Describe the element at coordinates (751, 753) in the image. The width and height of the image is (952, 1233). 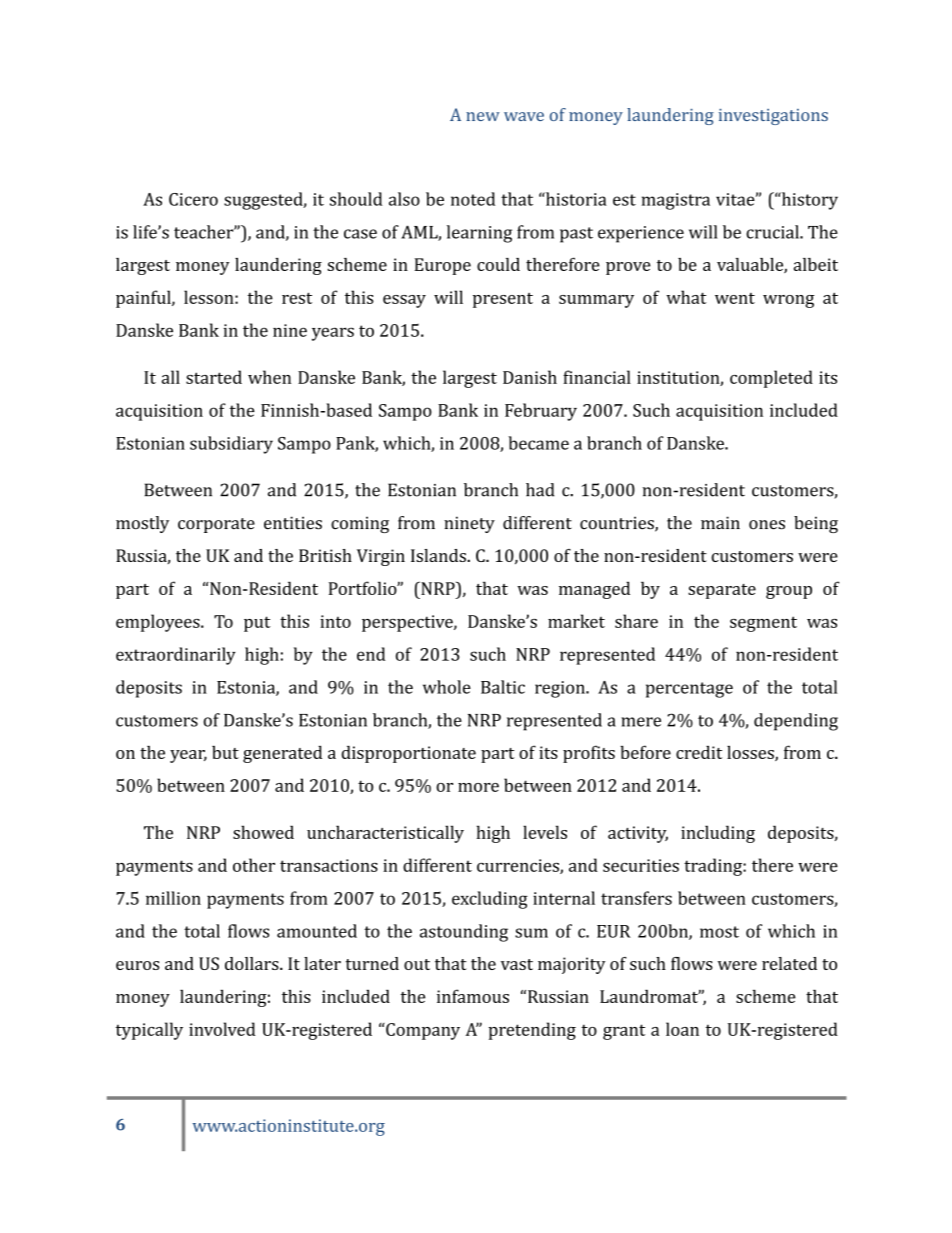
I see `losses` at that location.
